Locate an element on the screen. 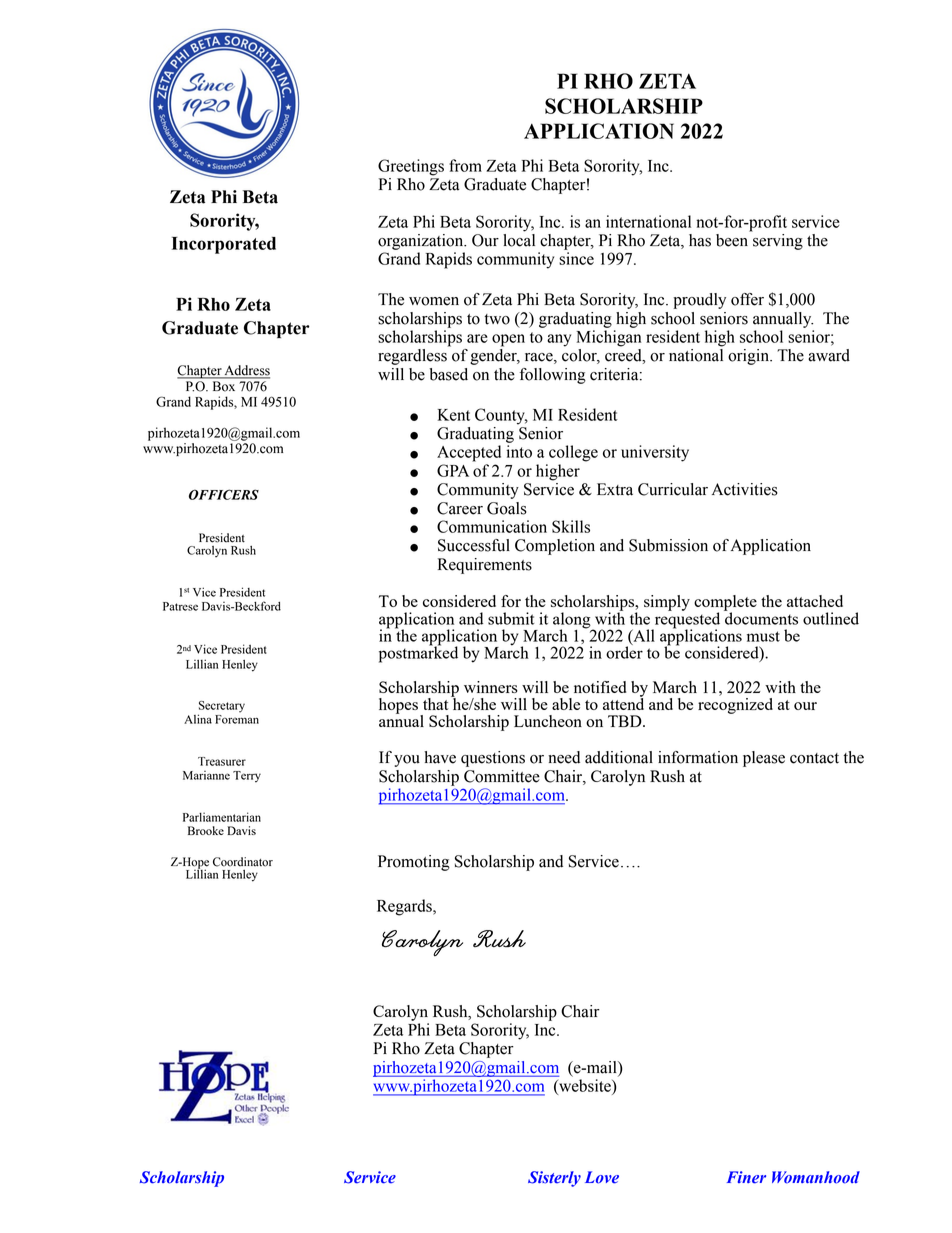 This screenshot has width=952, height=1233. OFFICERS is located at coordinates (224, 494).
